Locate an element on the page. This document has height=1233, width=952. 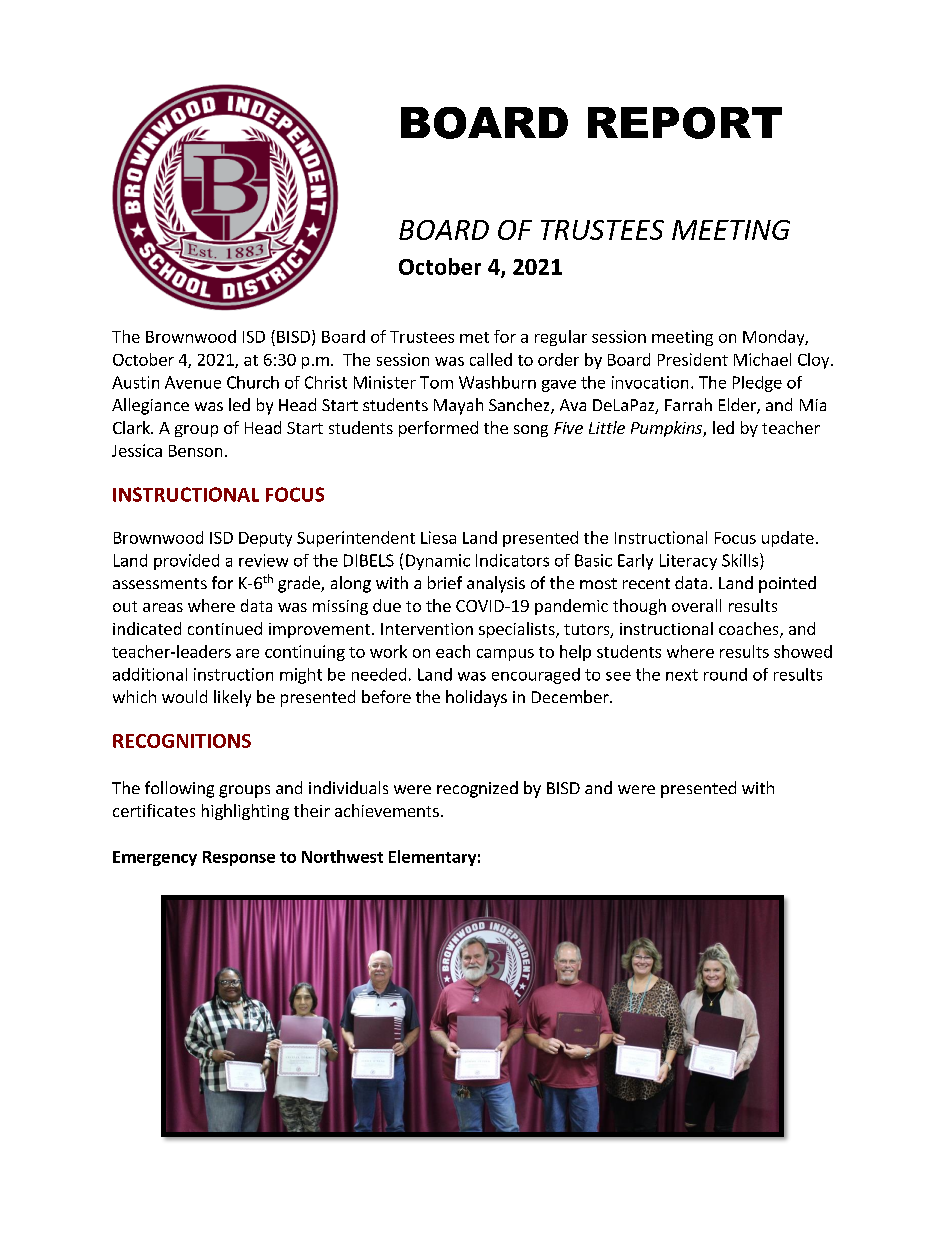
round is located at coordinates (725, 674).
